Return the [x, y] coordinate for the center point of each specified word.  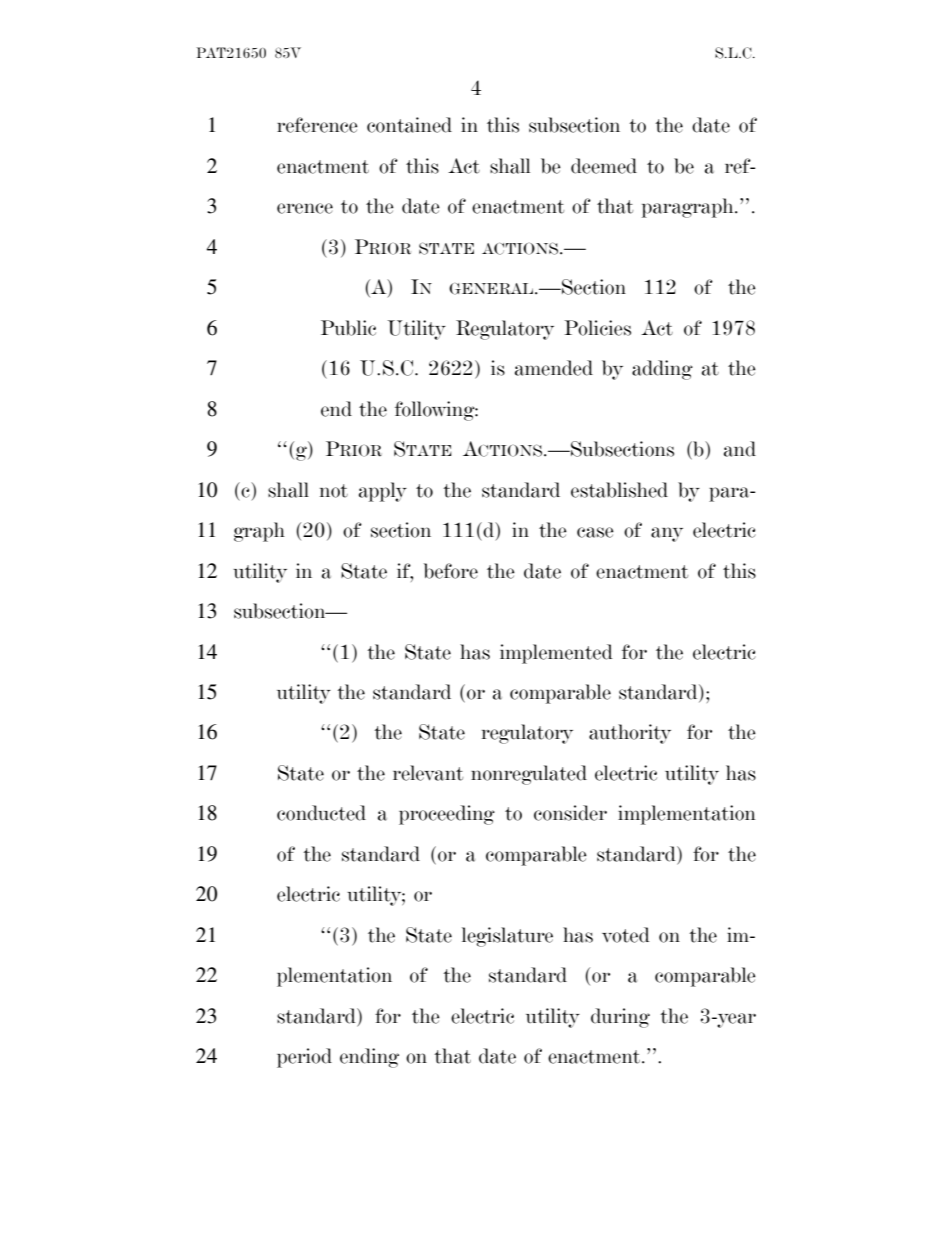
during [620, 1018]
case [595, 532]
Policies [597, 328]
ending [369, 1058]
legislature [507, 937]
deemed [604, 166]
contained [409, 125]
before [451, 571]
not [334, 491]
